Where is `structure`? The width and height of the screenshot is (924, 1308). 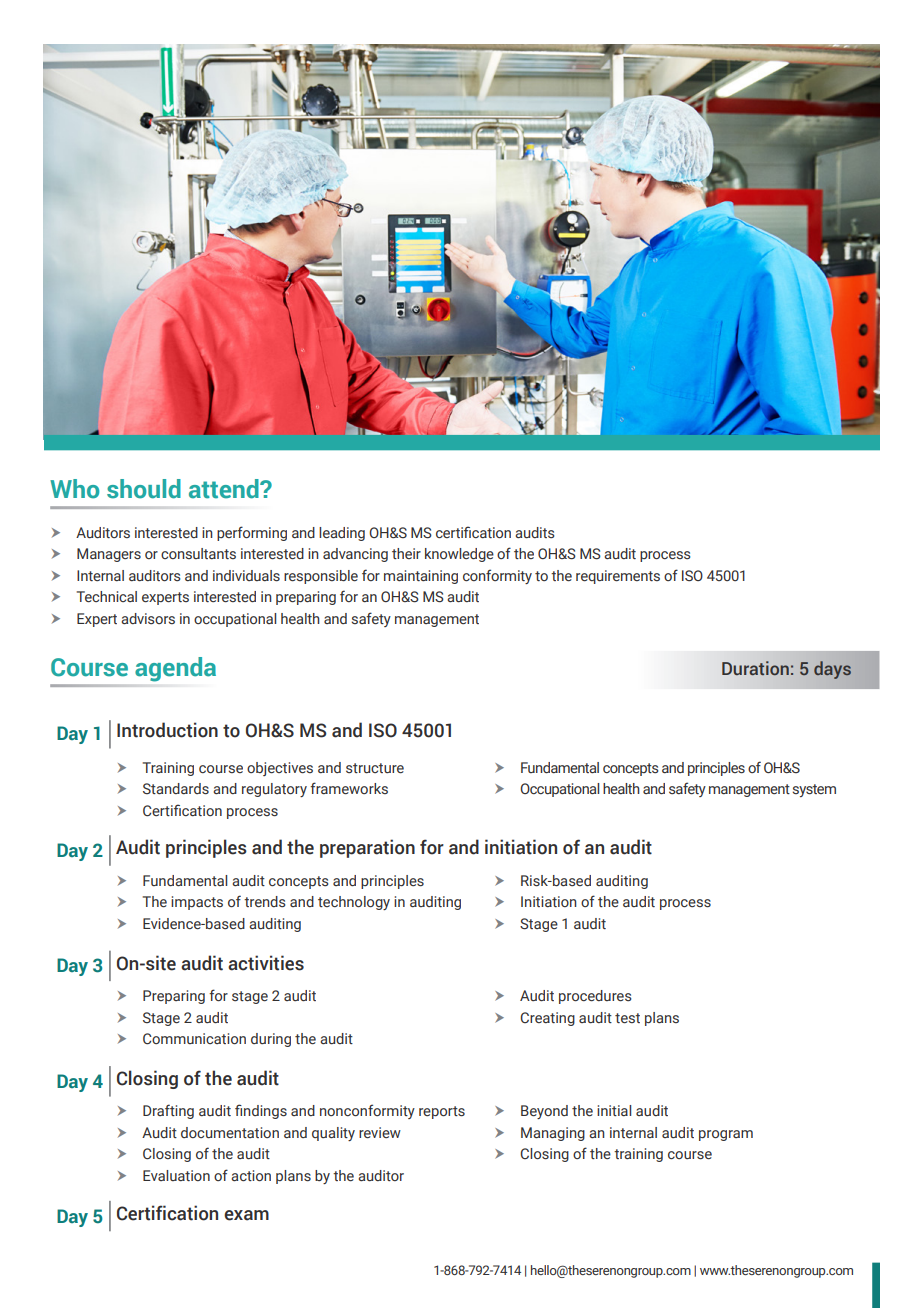
structure is located at coordinates (375, 768).
